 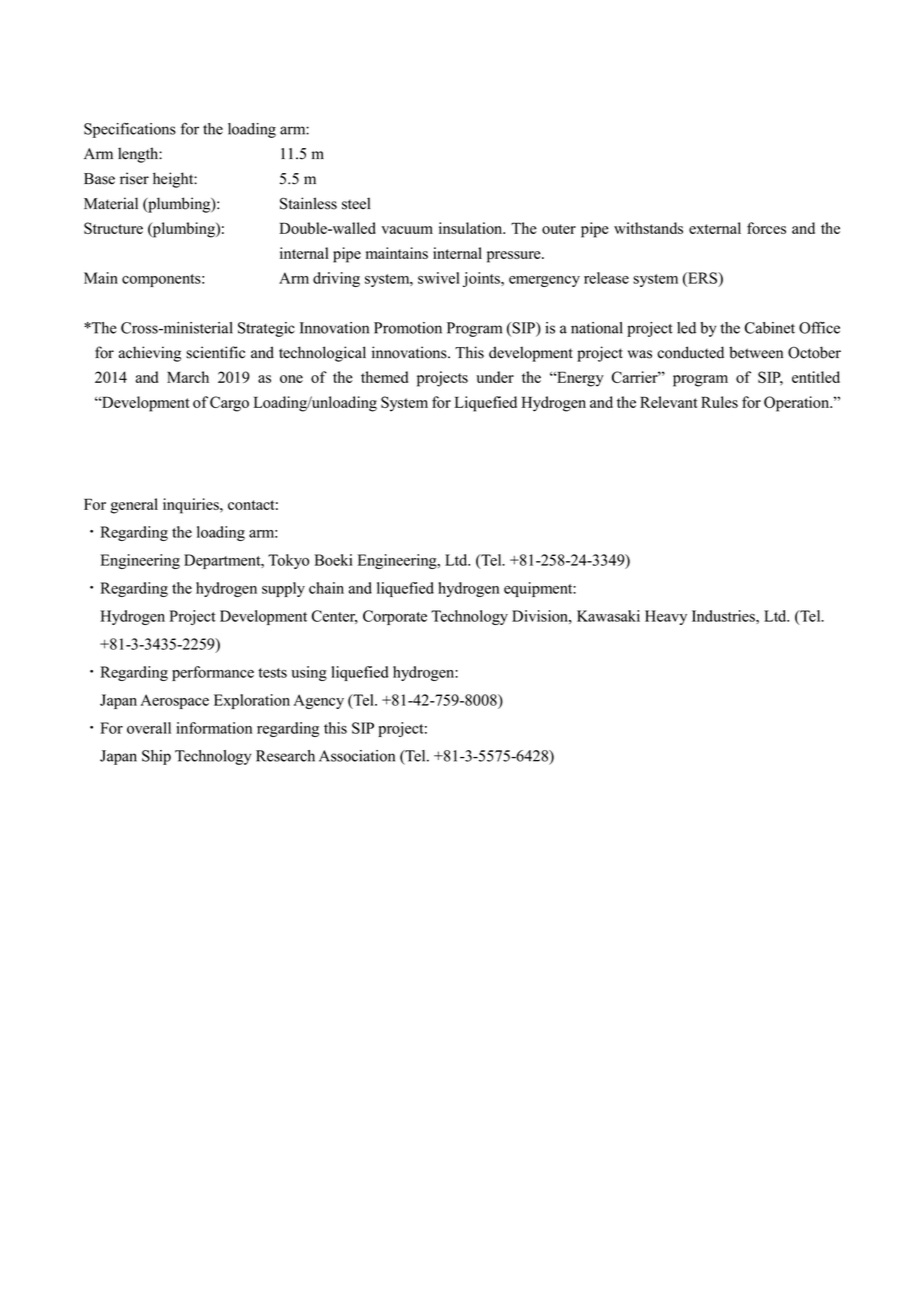 What do you see at coordinates (715, 228) in the page?
I see `external` at bounding box center [715, 228].
